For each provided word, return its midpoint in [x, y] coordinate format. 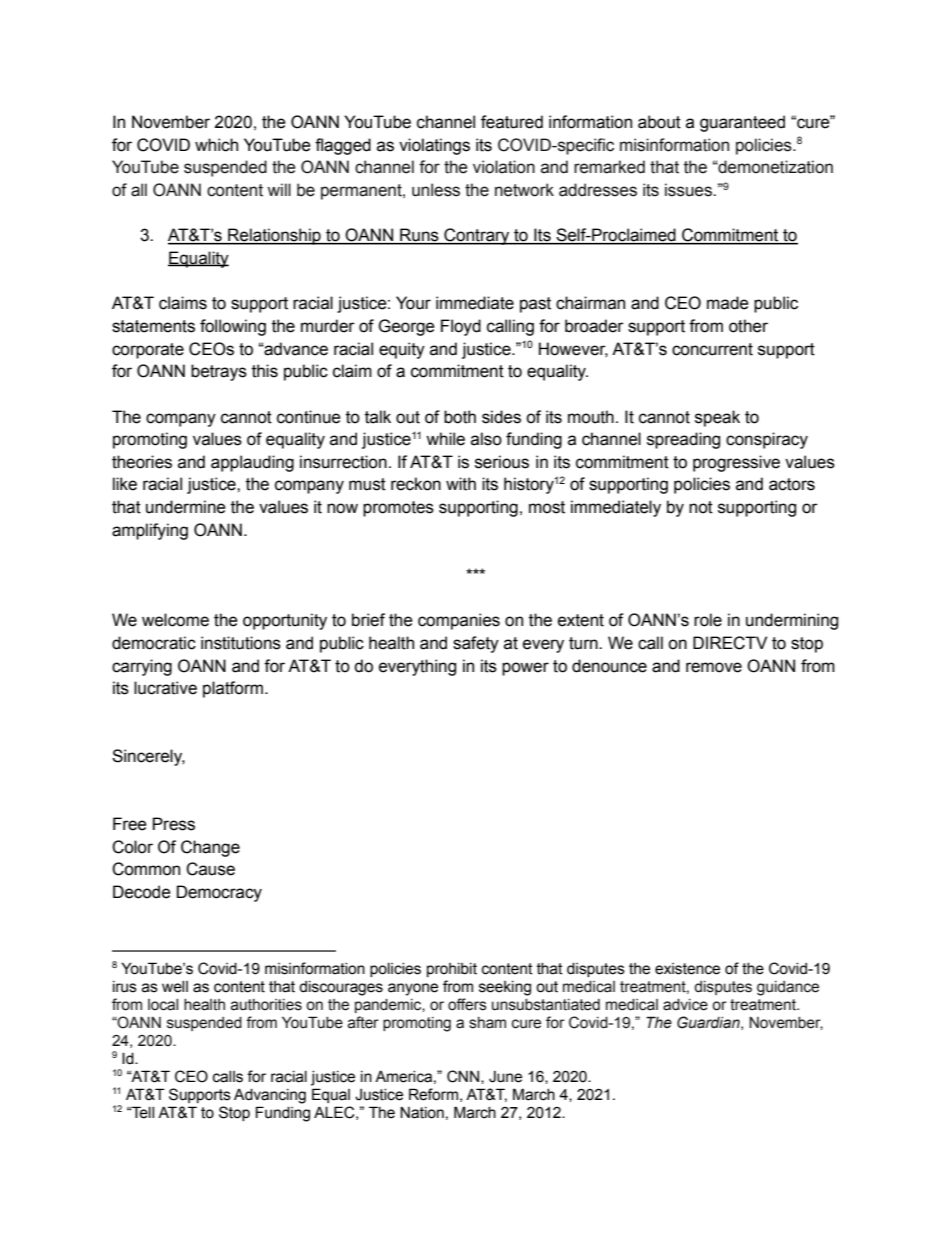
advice [685, 1005]
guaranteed [742, 123]
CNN [464, 1077]
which [216, 145]
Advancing [270, 1096]
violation [504, 167]
